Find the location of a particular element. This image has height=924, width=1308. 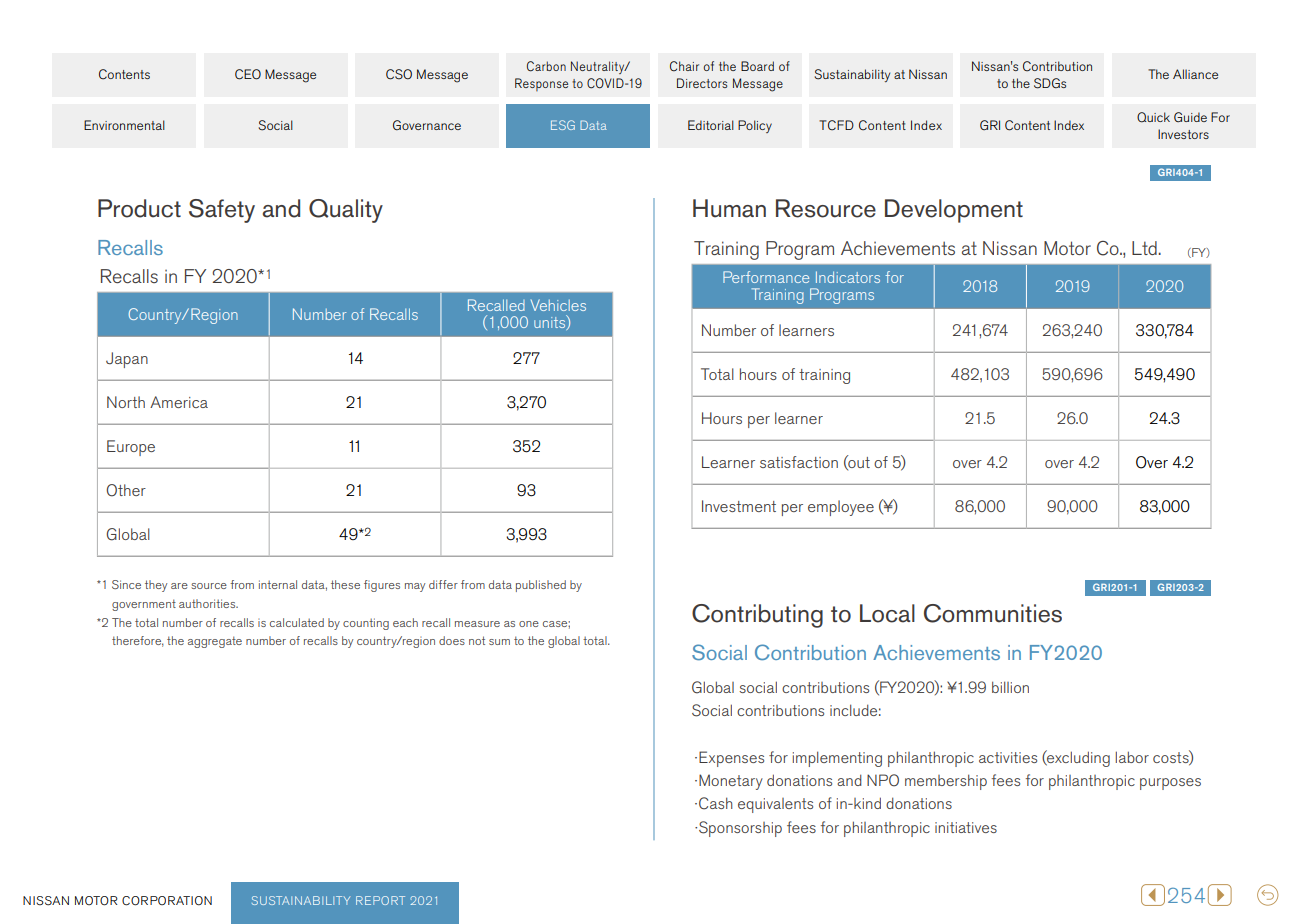

Sponsorship is located at coordinates (740, 829).
